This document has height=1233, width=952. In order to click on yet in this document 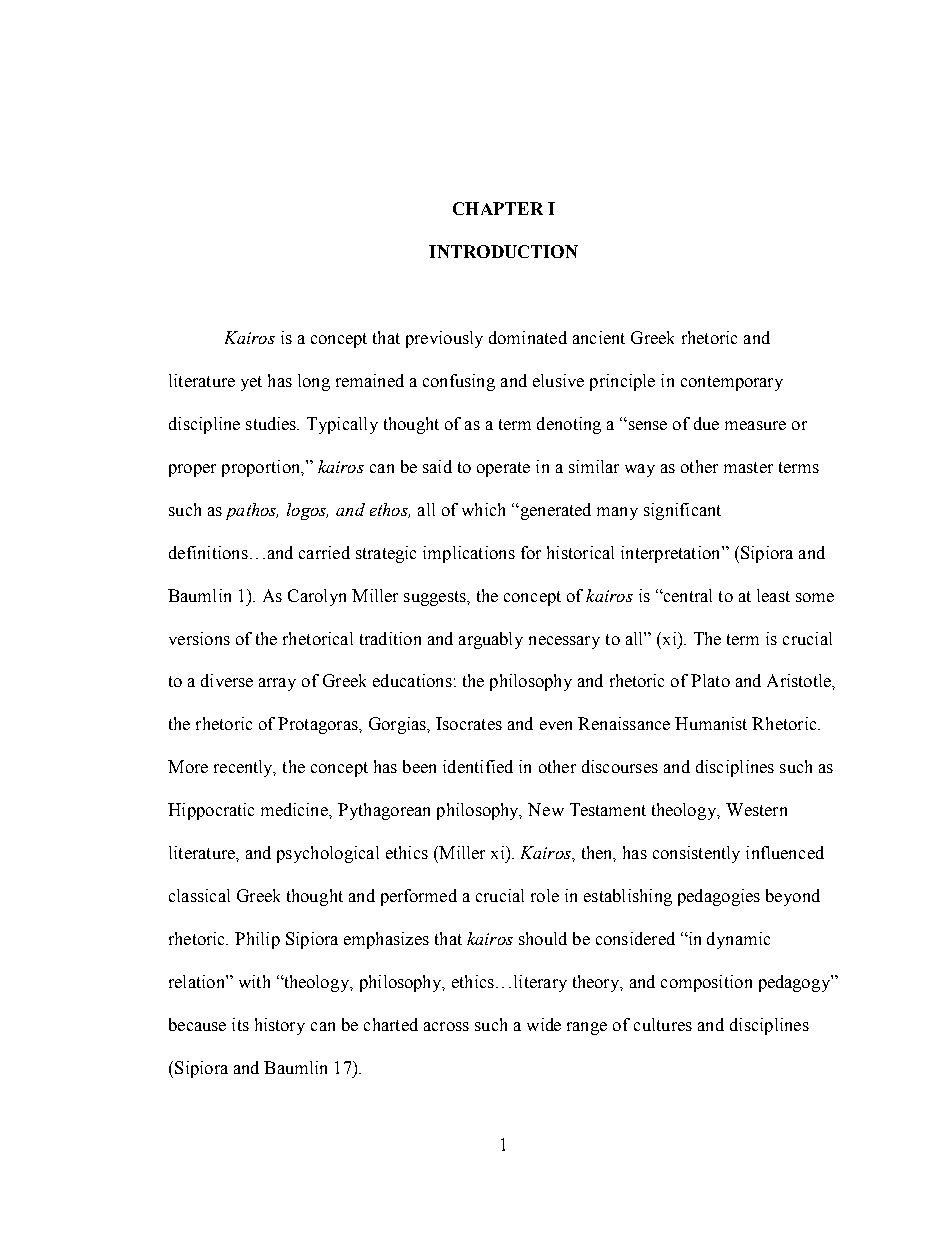, I will do `click(251, 383)`.
